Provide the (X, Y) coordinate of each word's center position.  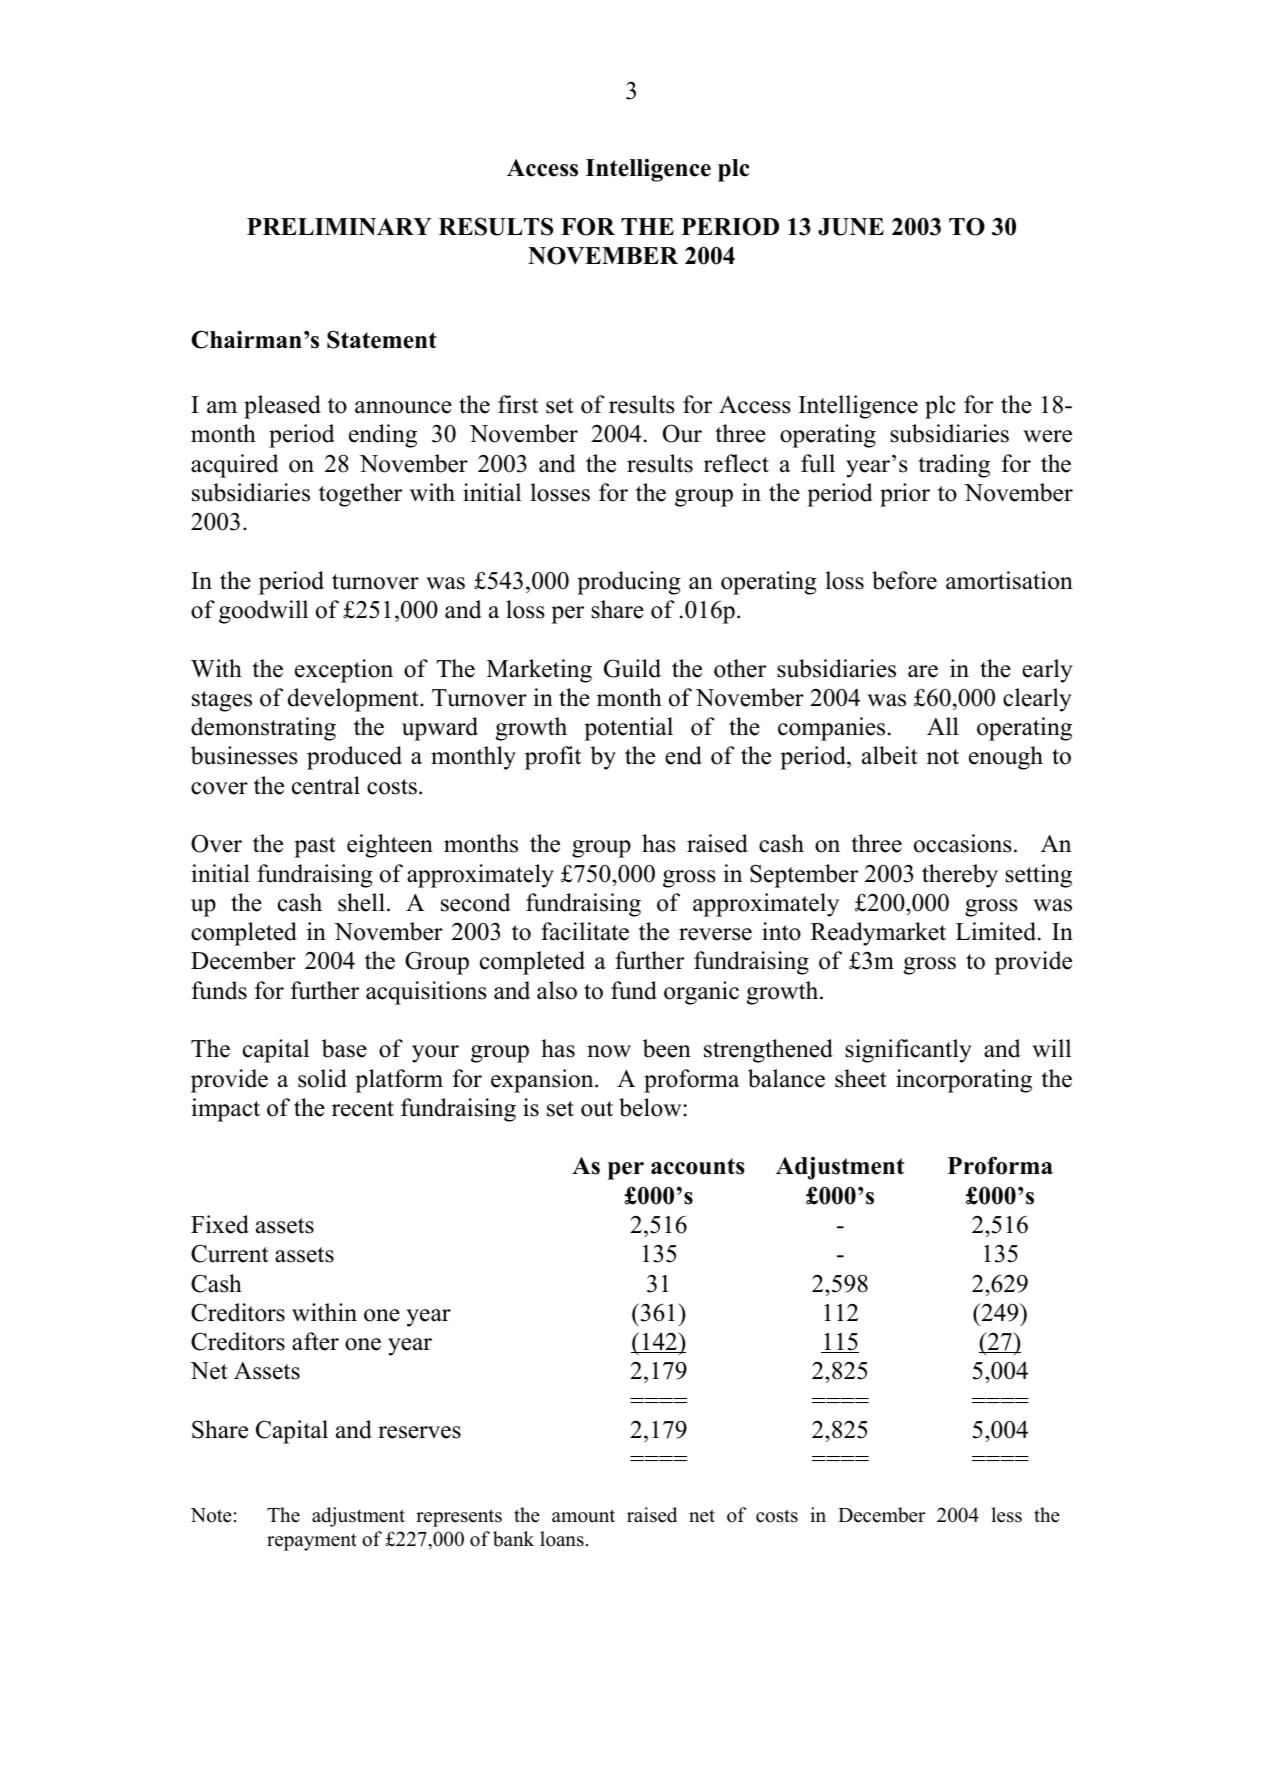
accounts (698, 1166)
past (315, 847)
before (904, 580)
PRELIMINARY (339, 227)
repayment (312, 1542)
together (360, 495)
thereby (960, 876)
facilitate (585, 931)
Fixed (220, 1224)
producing (629, 583)
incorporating (964, 1081)
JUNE (851, 227)
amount (583, 1516)
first (518, 404)
